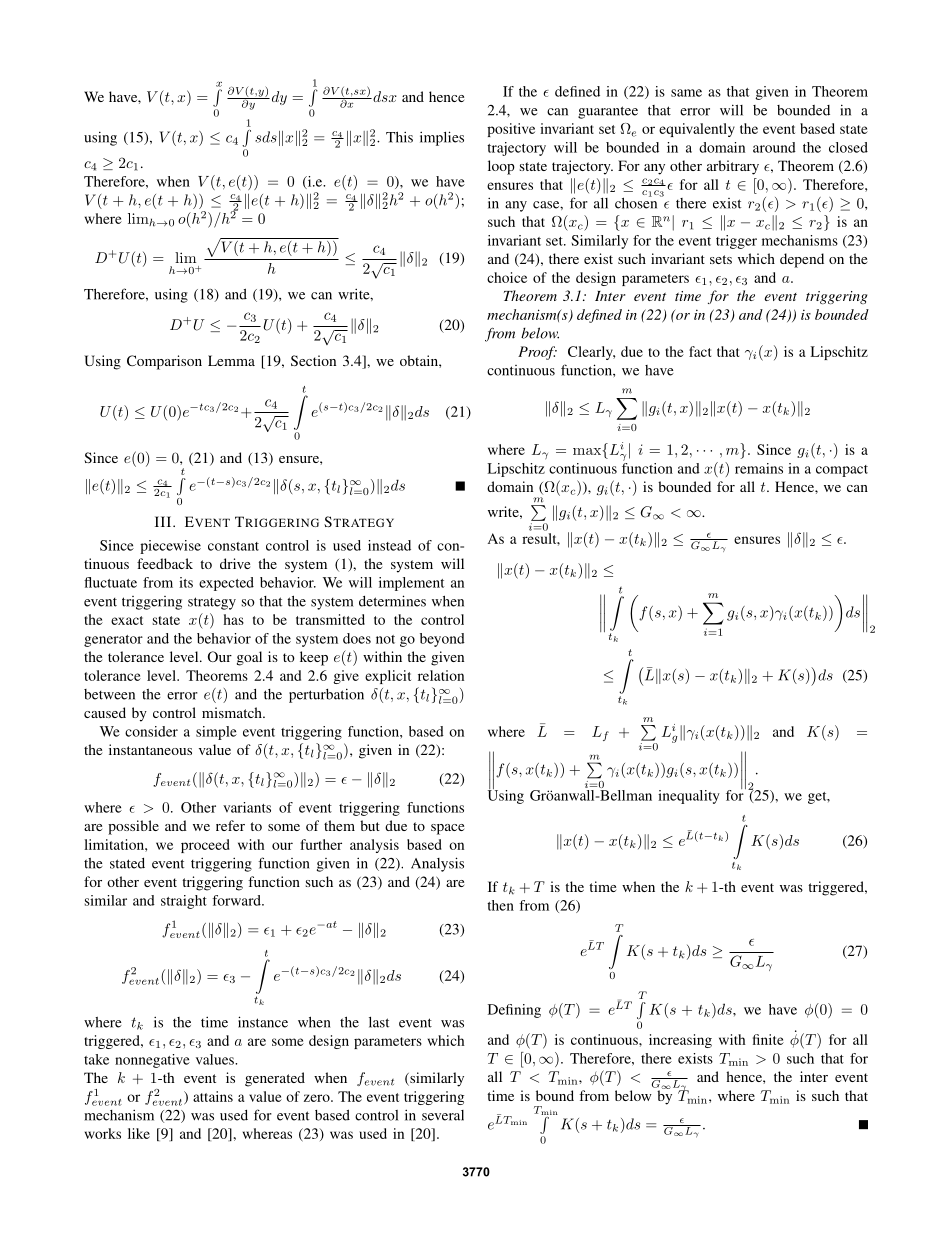  What do you see at coordinates (150, 749) in the screenshot?
I see `instantaneous` at bounding box center [150, 749].
